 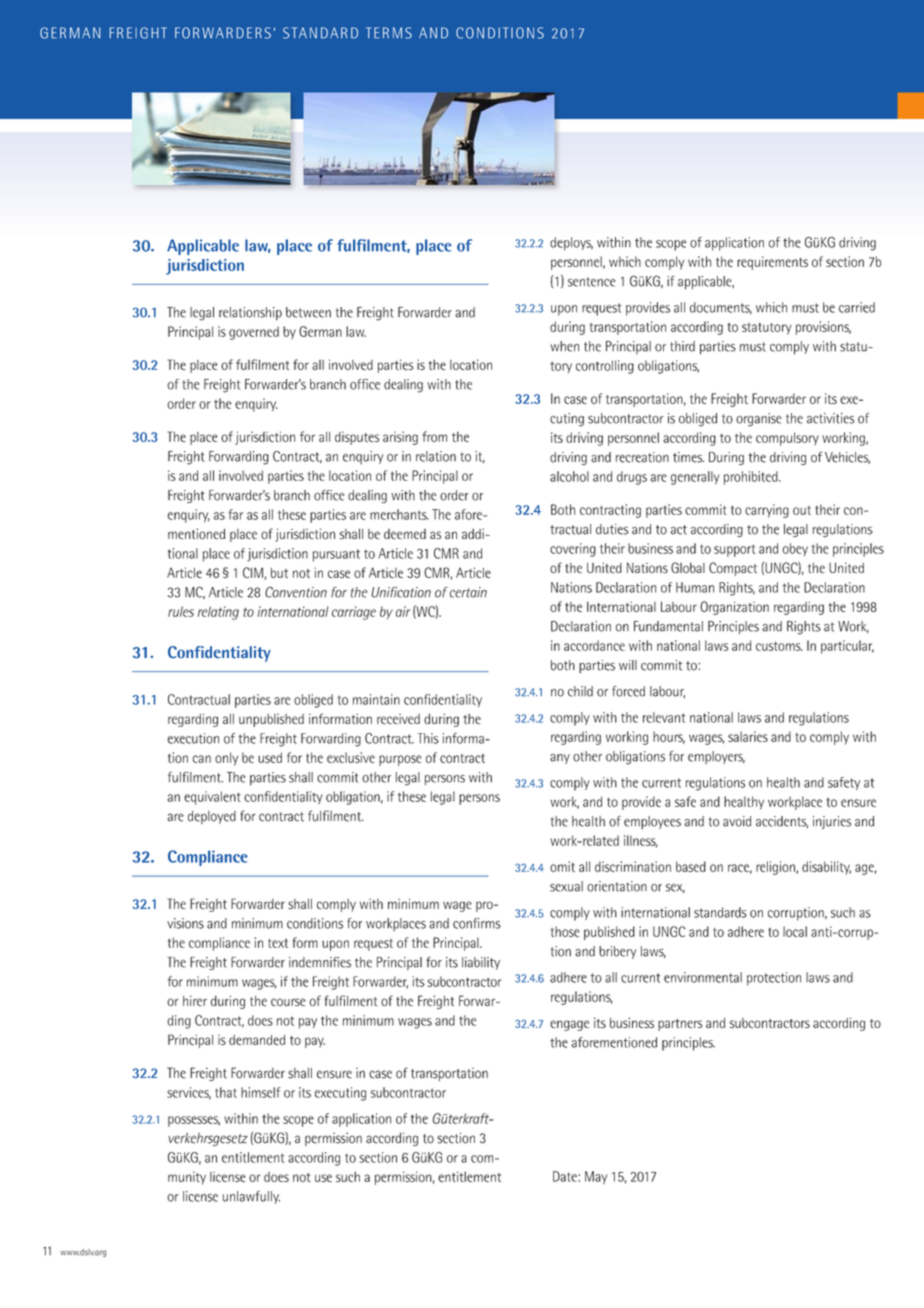 I want to click on unlawfully, so click(x=251, y=1197).
